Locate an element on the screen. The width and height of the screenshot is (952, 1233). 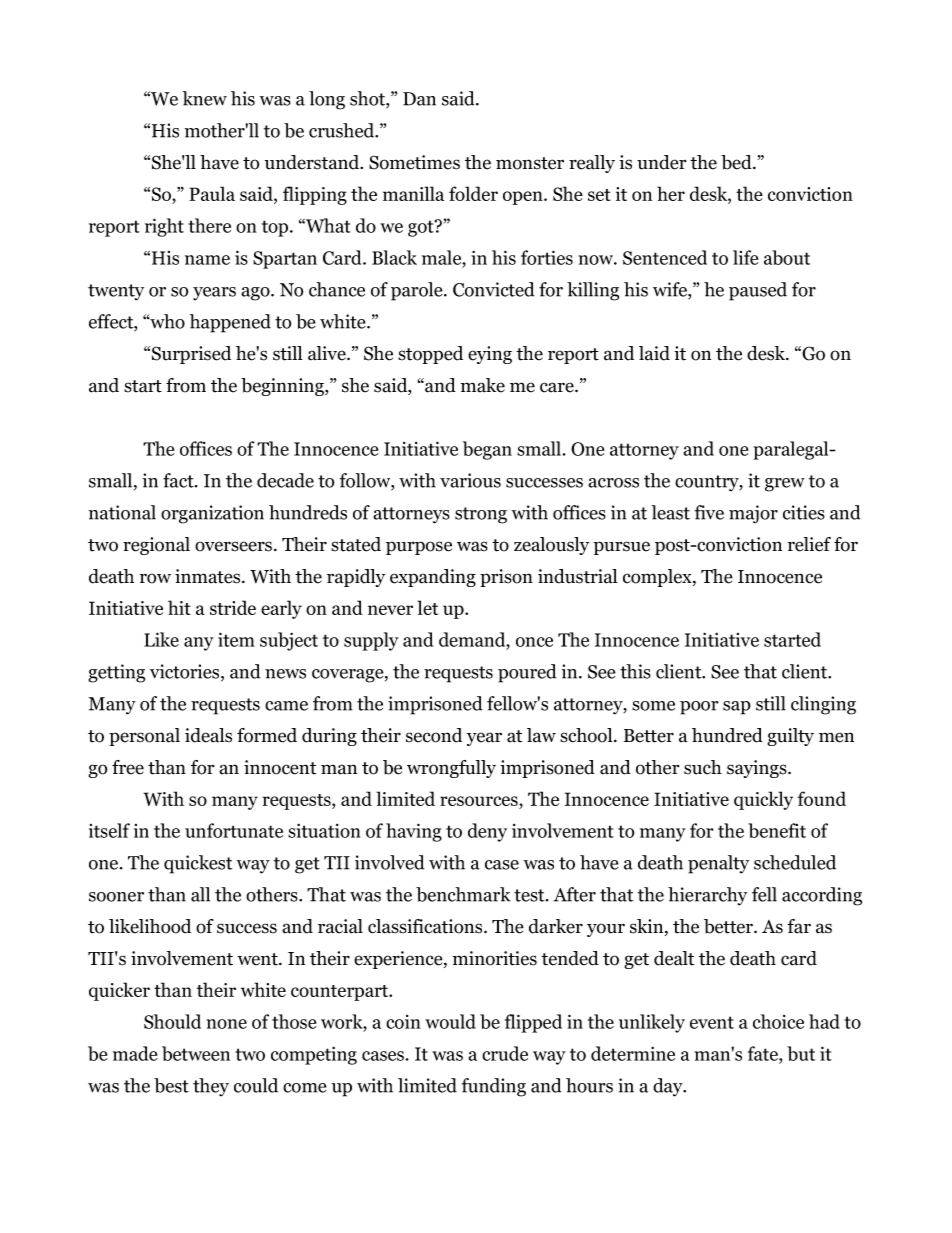
bed is located at coordinates (737, 162).
